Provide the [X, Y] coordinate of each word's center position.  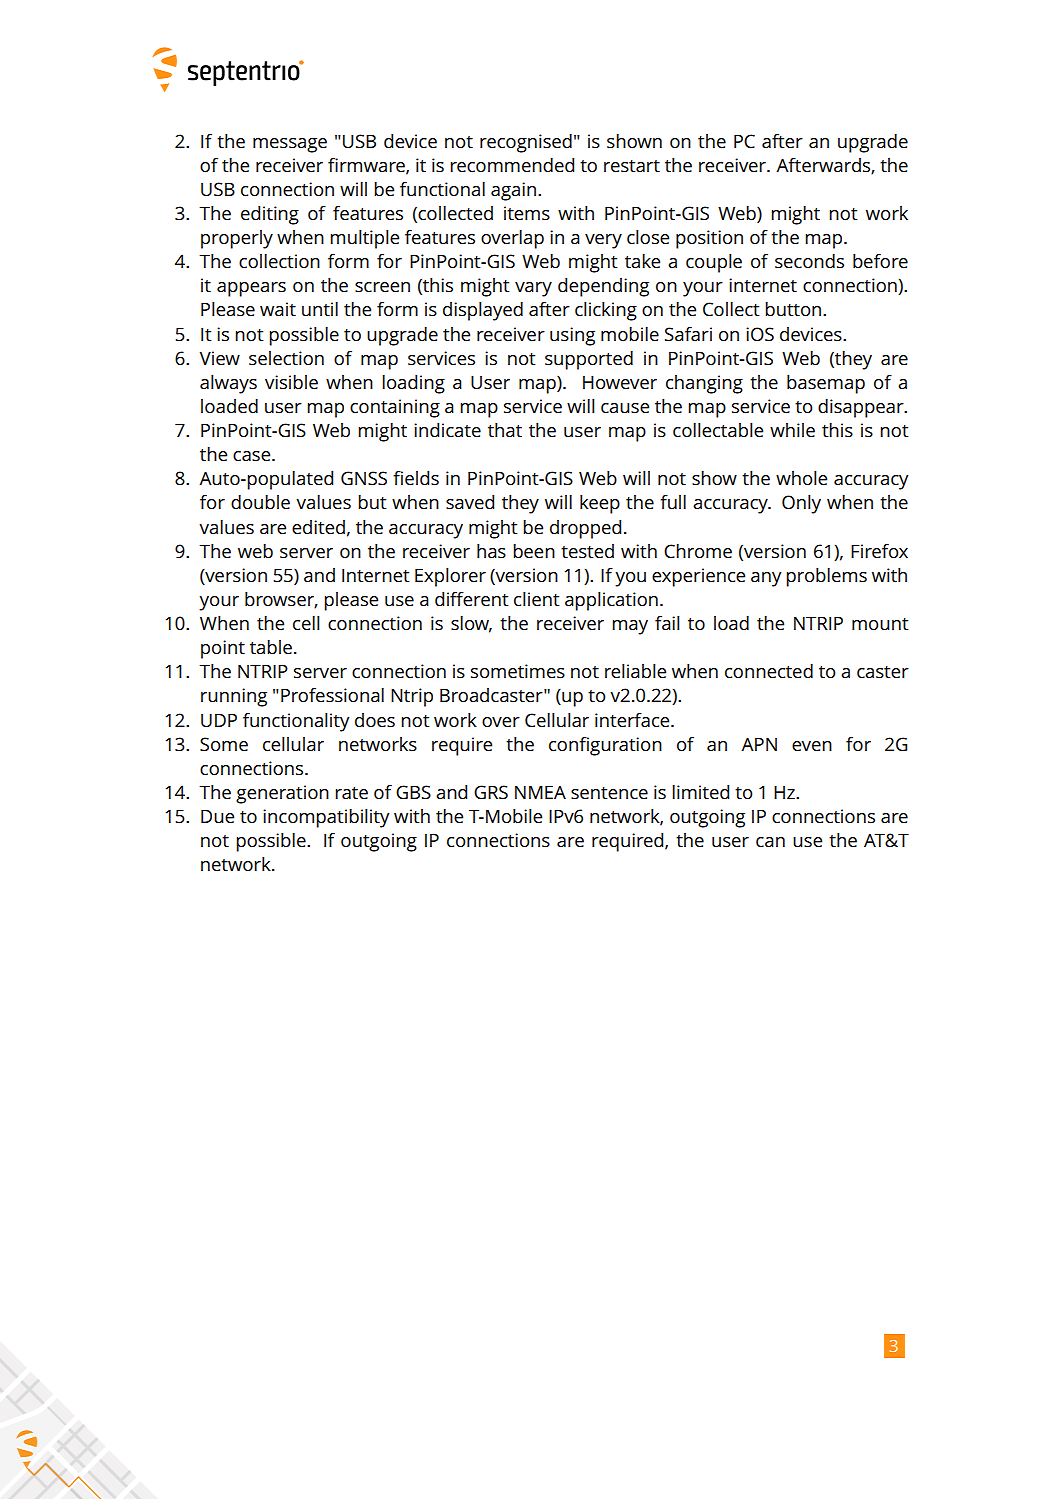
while [792, 430]
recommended [512, 165]
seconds [809, 261]
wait [278, 309]
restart [632, 166]
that [505, 430]
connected [769, 671]
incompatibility [326, 818]
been [534, 551]
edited [318, 527]
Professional [332, 695]
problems [826, 577]
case [253, 456]
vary [533, 289]
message [290, 145]
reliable [635, 671]
